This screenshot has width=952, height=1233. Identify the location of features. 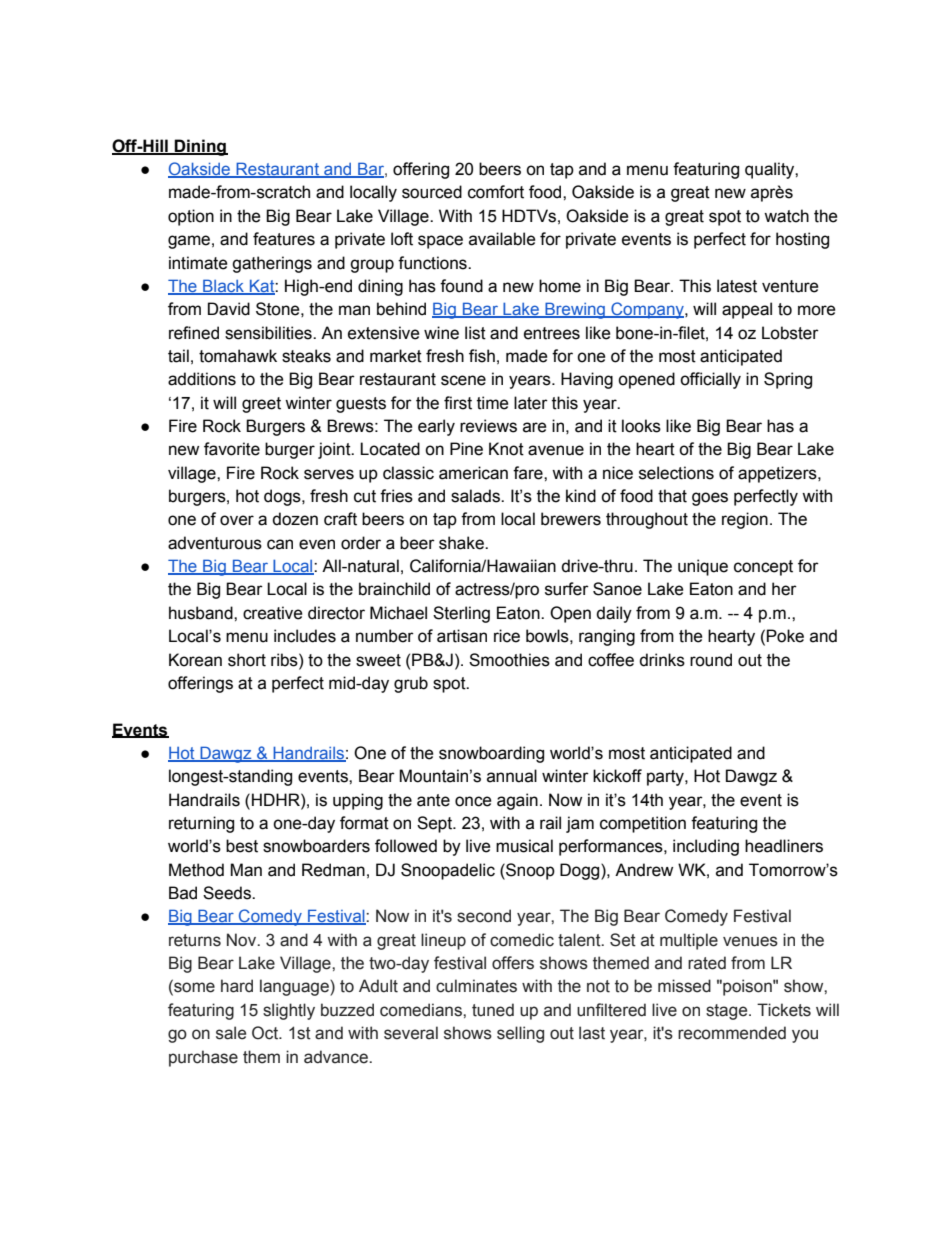
(284, 239).
